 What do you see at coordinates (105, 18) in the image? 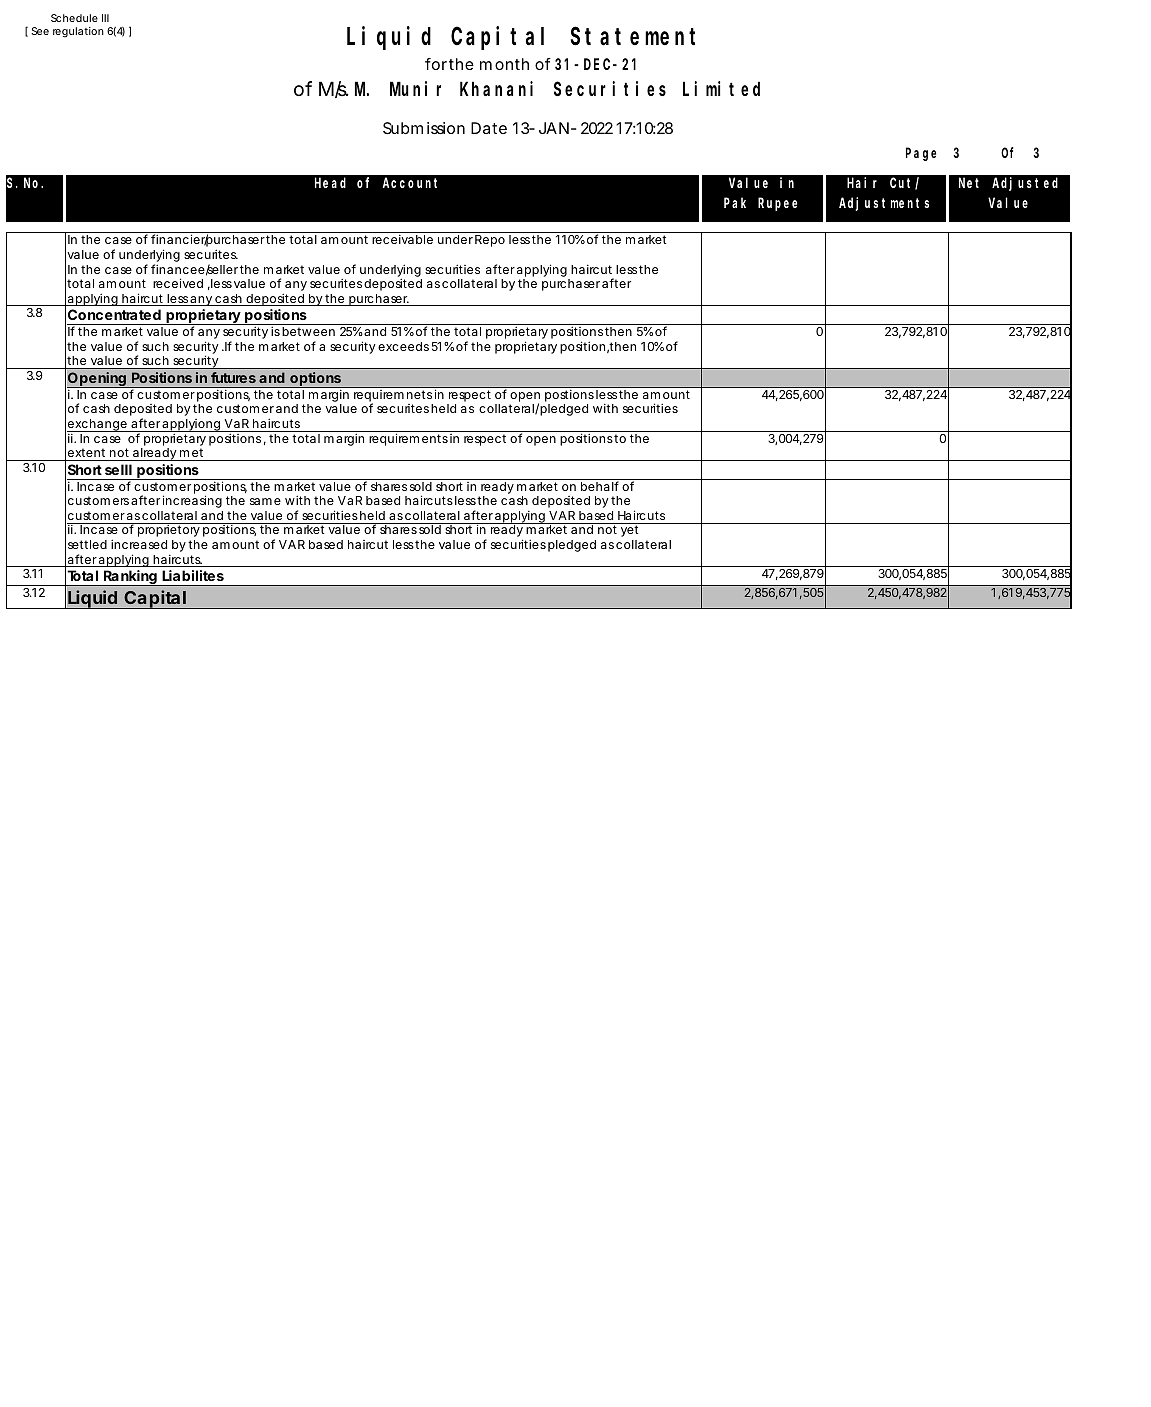
I see `III` at bounding box center [105, 18].
